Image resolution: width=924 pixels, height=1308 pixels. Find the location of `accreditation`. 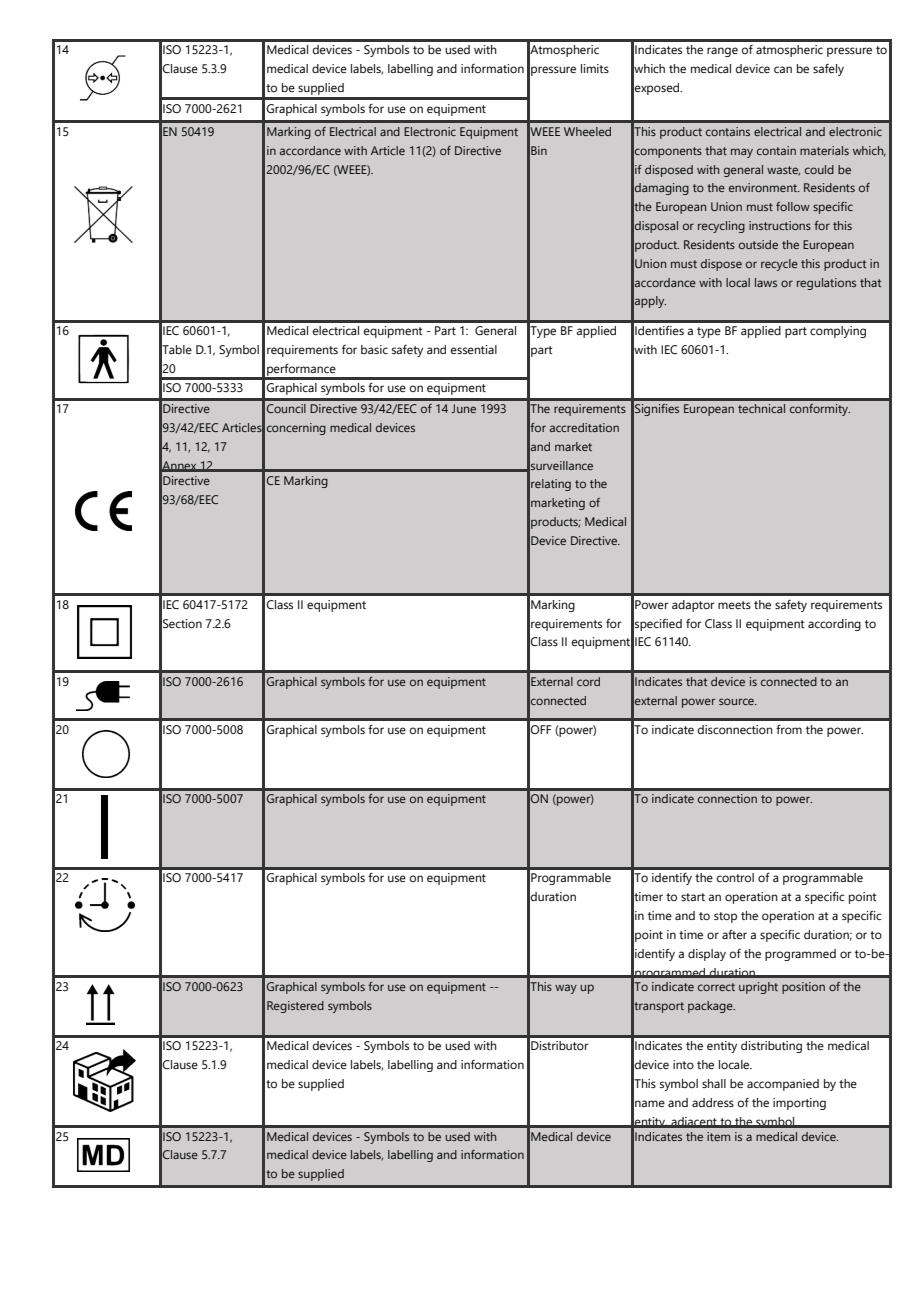

accreditation is located at coordinates (584, 427).
